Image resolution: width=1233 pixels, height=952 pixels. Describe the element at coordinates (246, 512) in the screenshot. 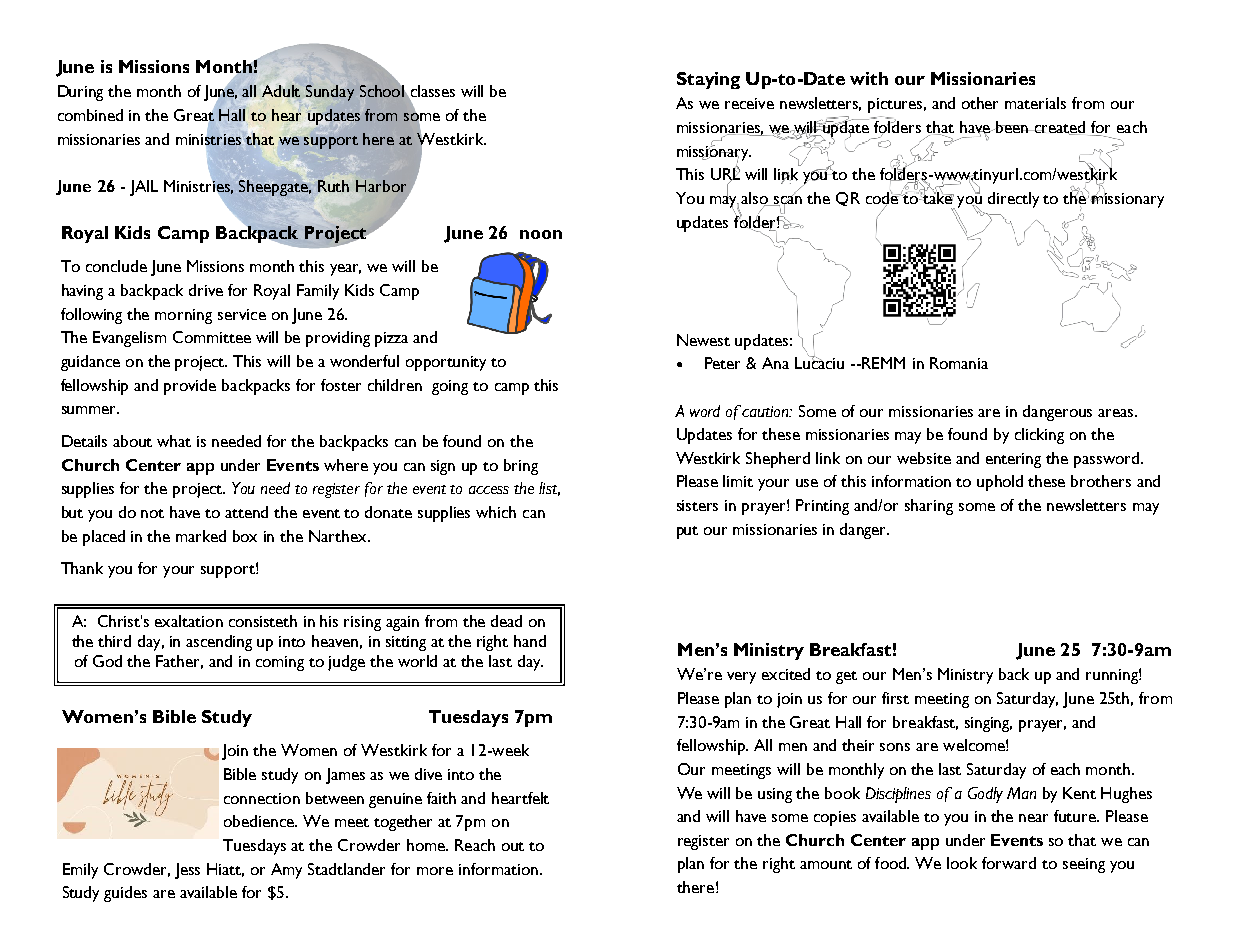

I see `attend` at that location.
